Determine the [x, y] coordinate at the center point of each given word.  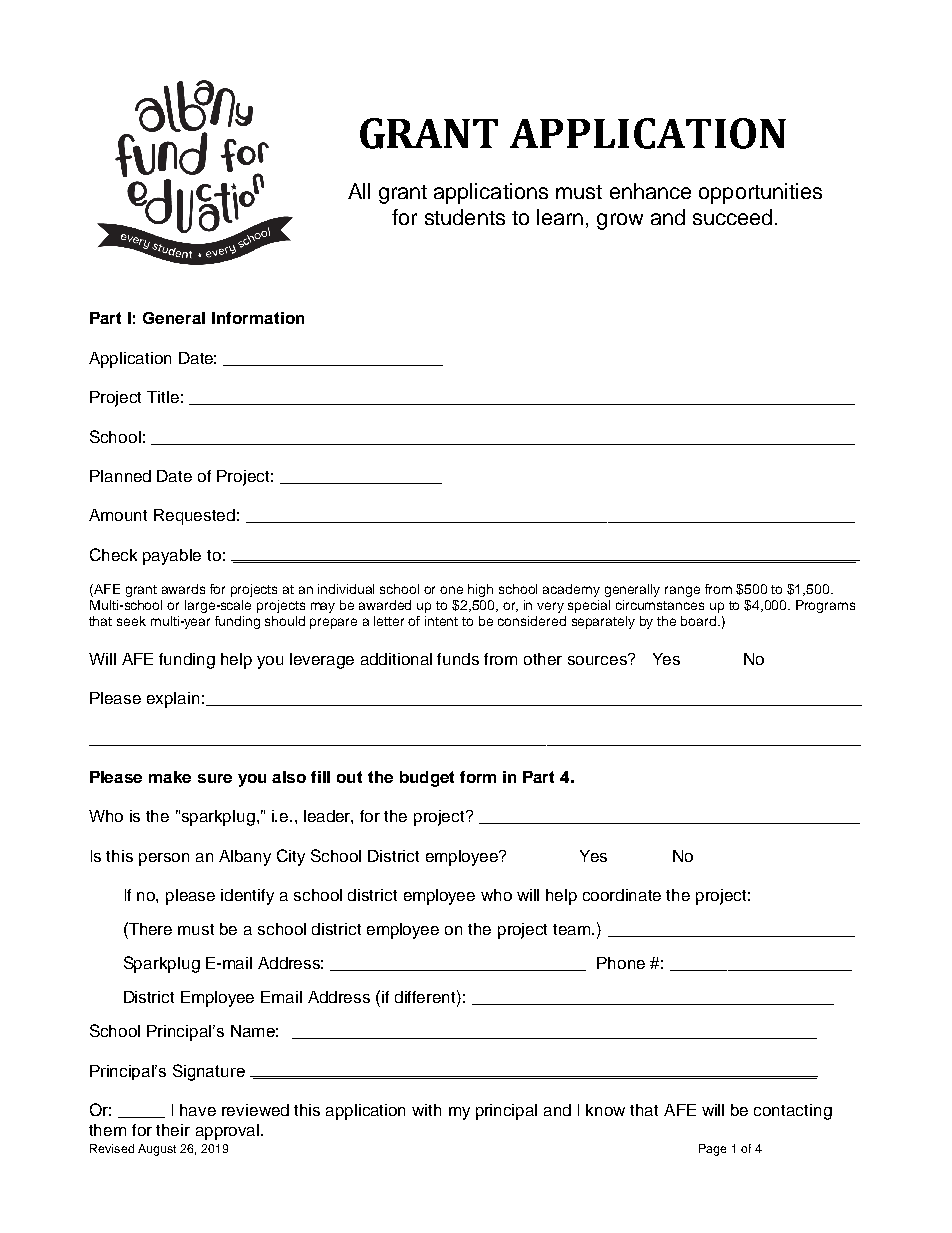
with [426, 1110]
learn [560, 217]
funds [458, 659]
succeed [732, 217]
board [700, 621]
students [465, 217]
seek [131, 621]
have [198, 1110]
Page [712, 1150]
